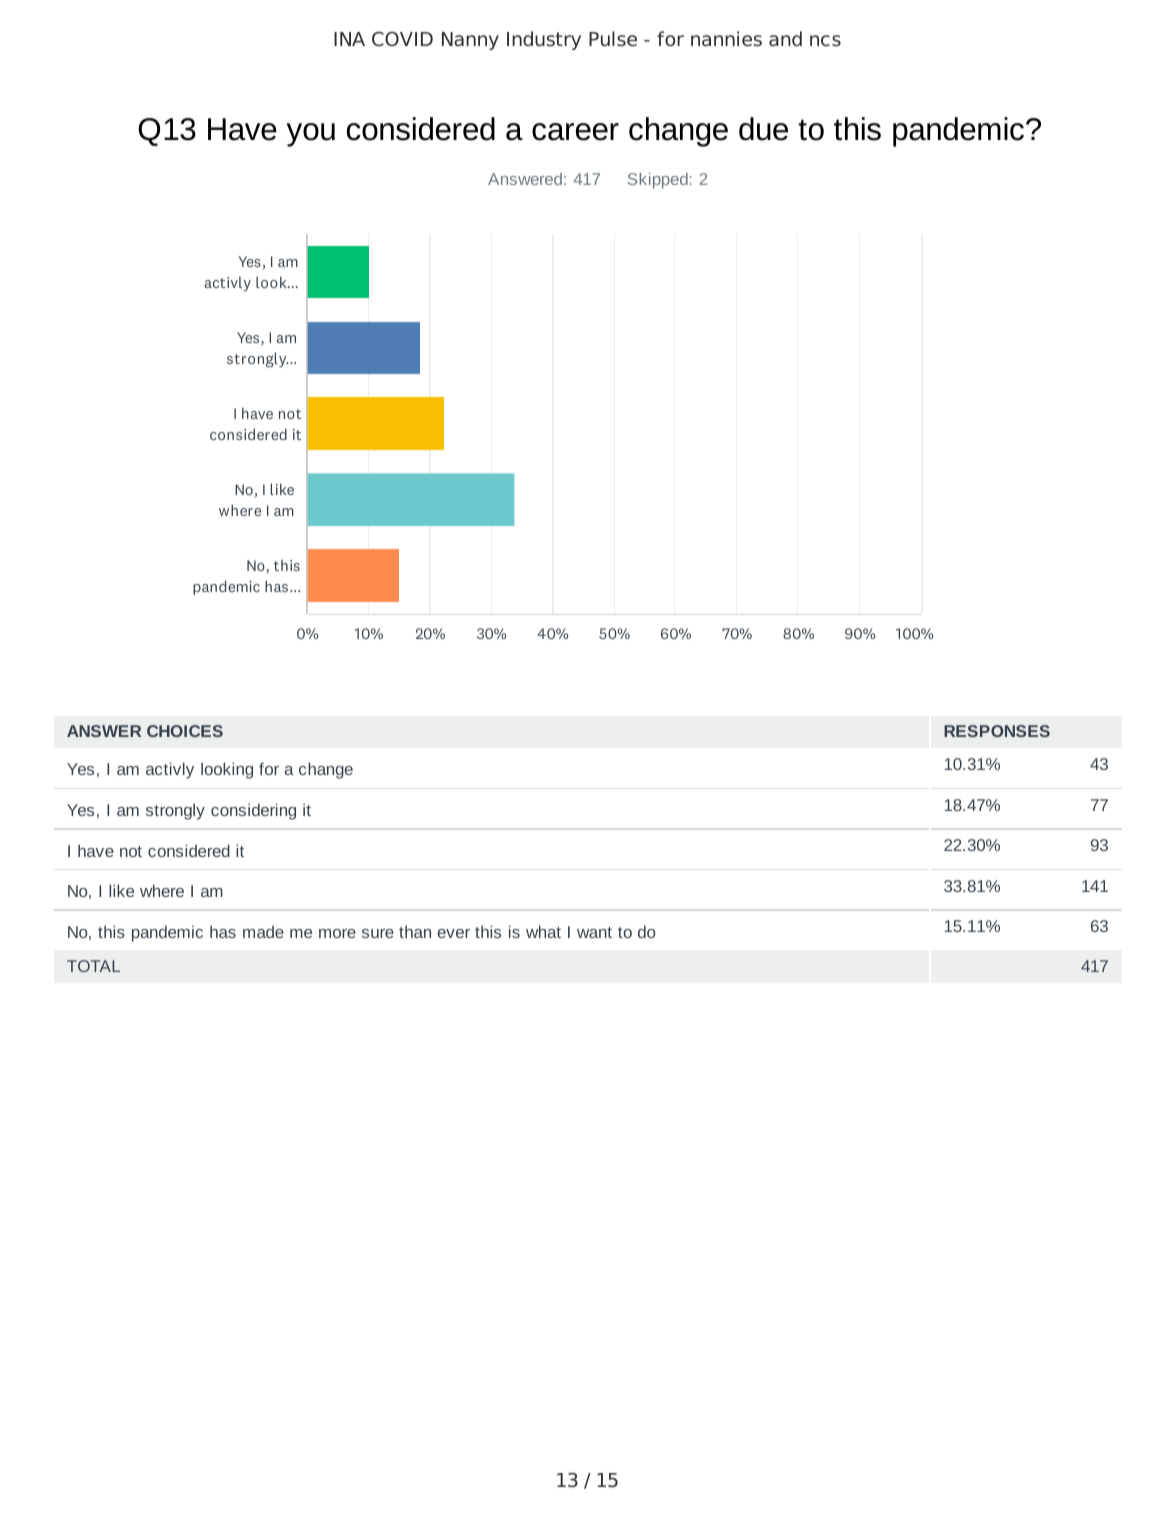 The width and height of the screenshot is (1174, 1520). Describe the element at coordinates (185, 731) in the screenshot. I see `CHOICES` at that location.
